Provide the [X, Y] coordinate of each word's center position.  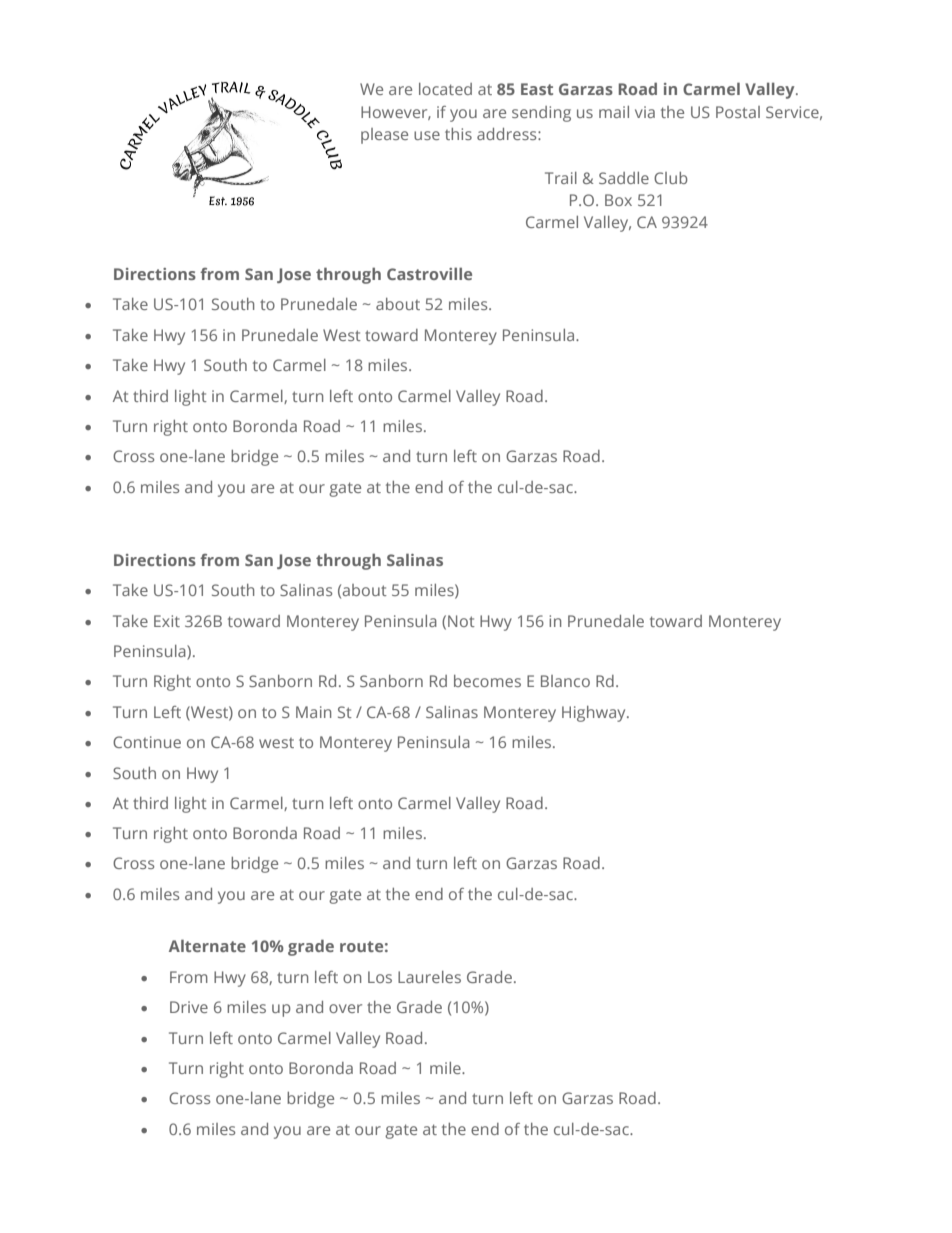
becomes [487, 681]
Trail [561, 178]
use [427, 135]
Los [380, 977]
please [384, 136]
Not [461, 621]
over [345, 1008]
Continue [147, 742]
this [458, 134]
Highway [595, 714]
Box [618, 200]
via [645, 112]
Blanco [565, 681]
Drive [189, 1007]
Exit [167, 621]
